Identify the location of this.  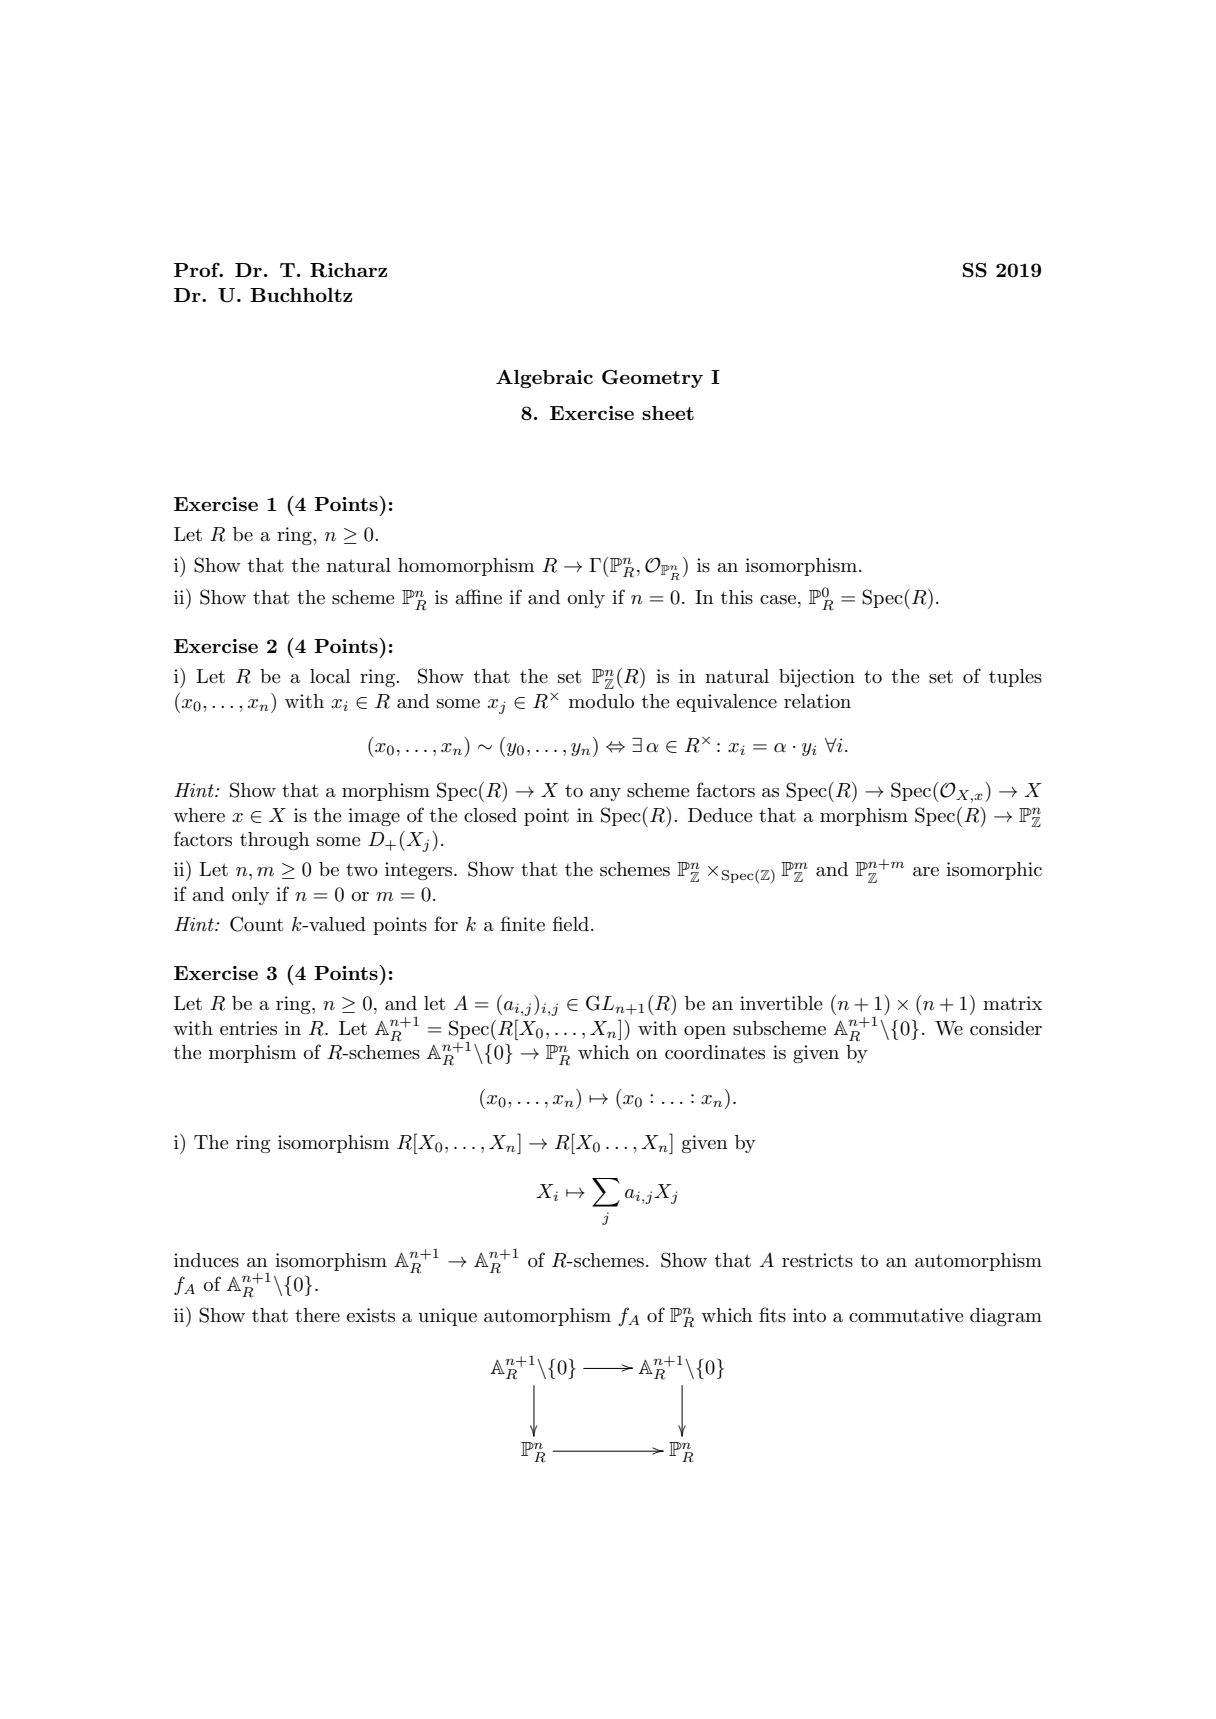
(737, 597).
